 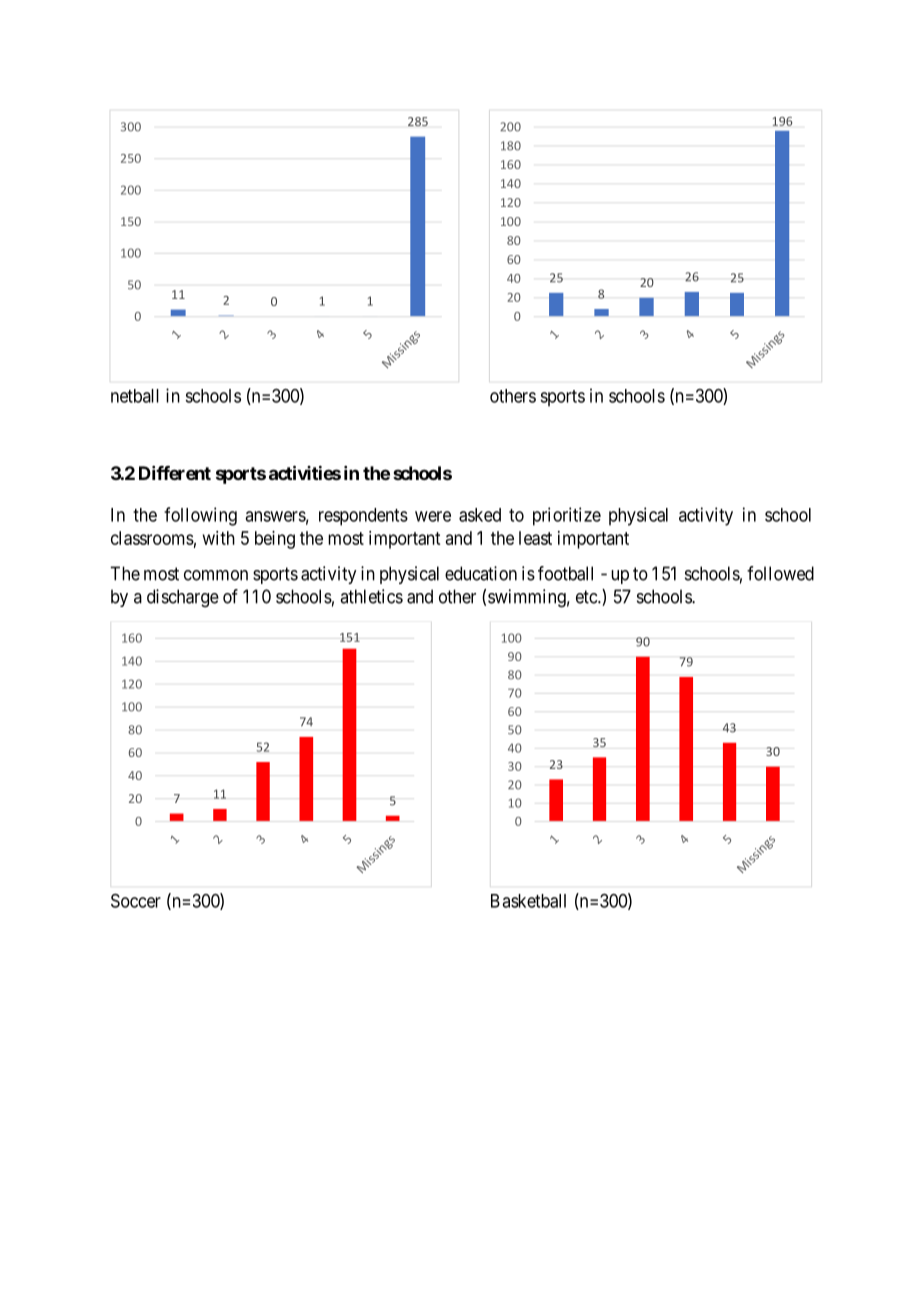 What do you see at coordinates (565, 573) in the document?
I see `football` at bounding box center [565, 573].
